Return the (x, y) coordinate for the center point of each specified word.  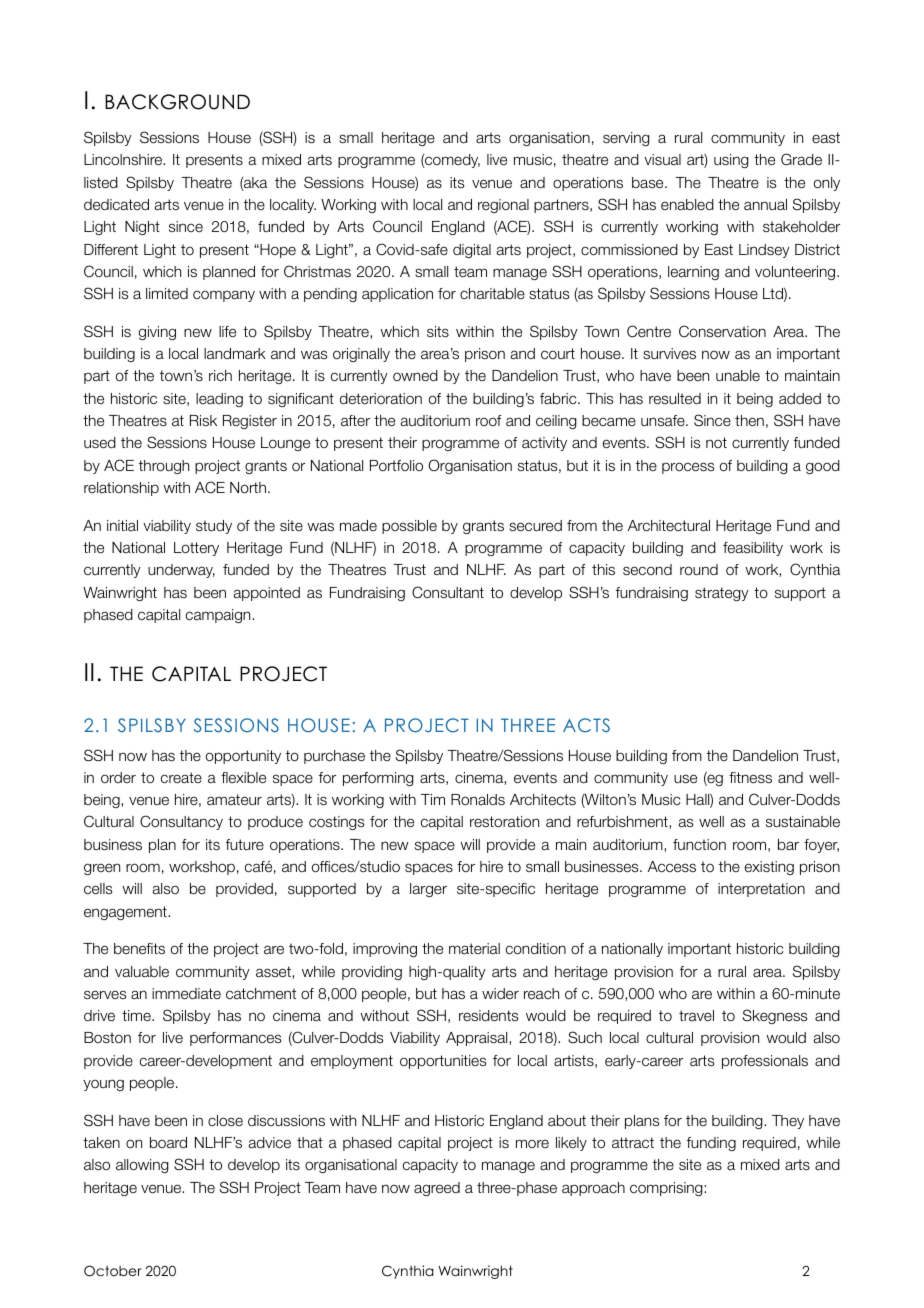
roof (488, 420)
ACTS (586, 725)
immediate (186, 994)
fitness (750, 777)
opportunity (243, 757)
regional (503, 206)
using (731, 161)
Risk (203, 420)
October (113, 1271)
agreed (437, 1189)
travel (696, 1015)
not (716, 442)
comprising (667, 1189)
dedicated (116, 205)
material (474, 948)
